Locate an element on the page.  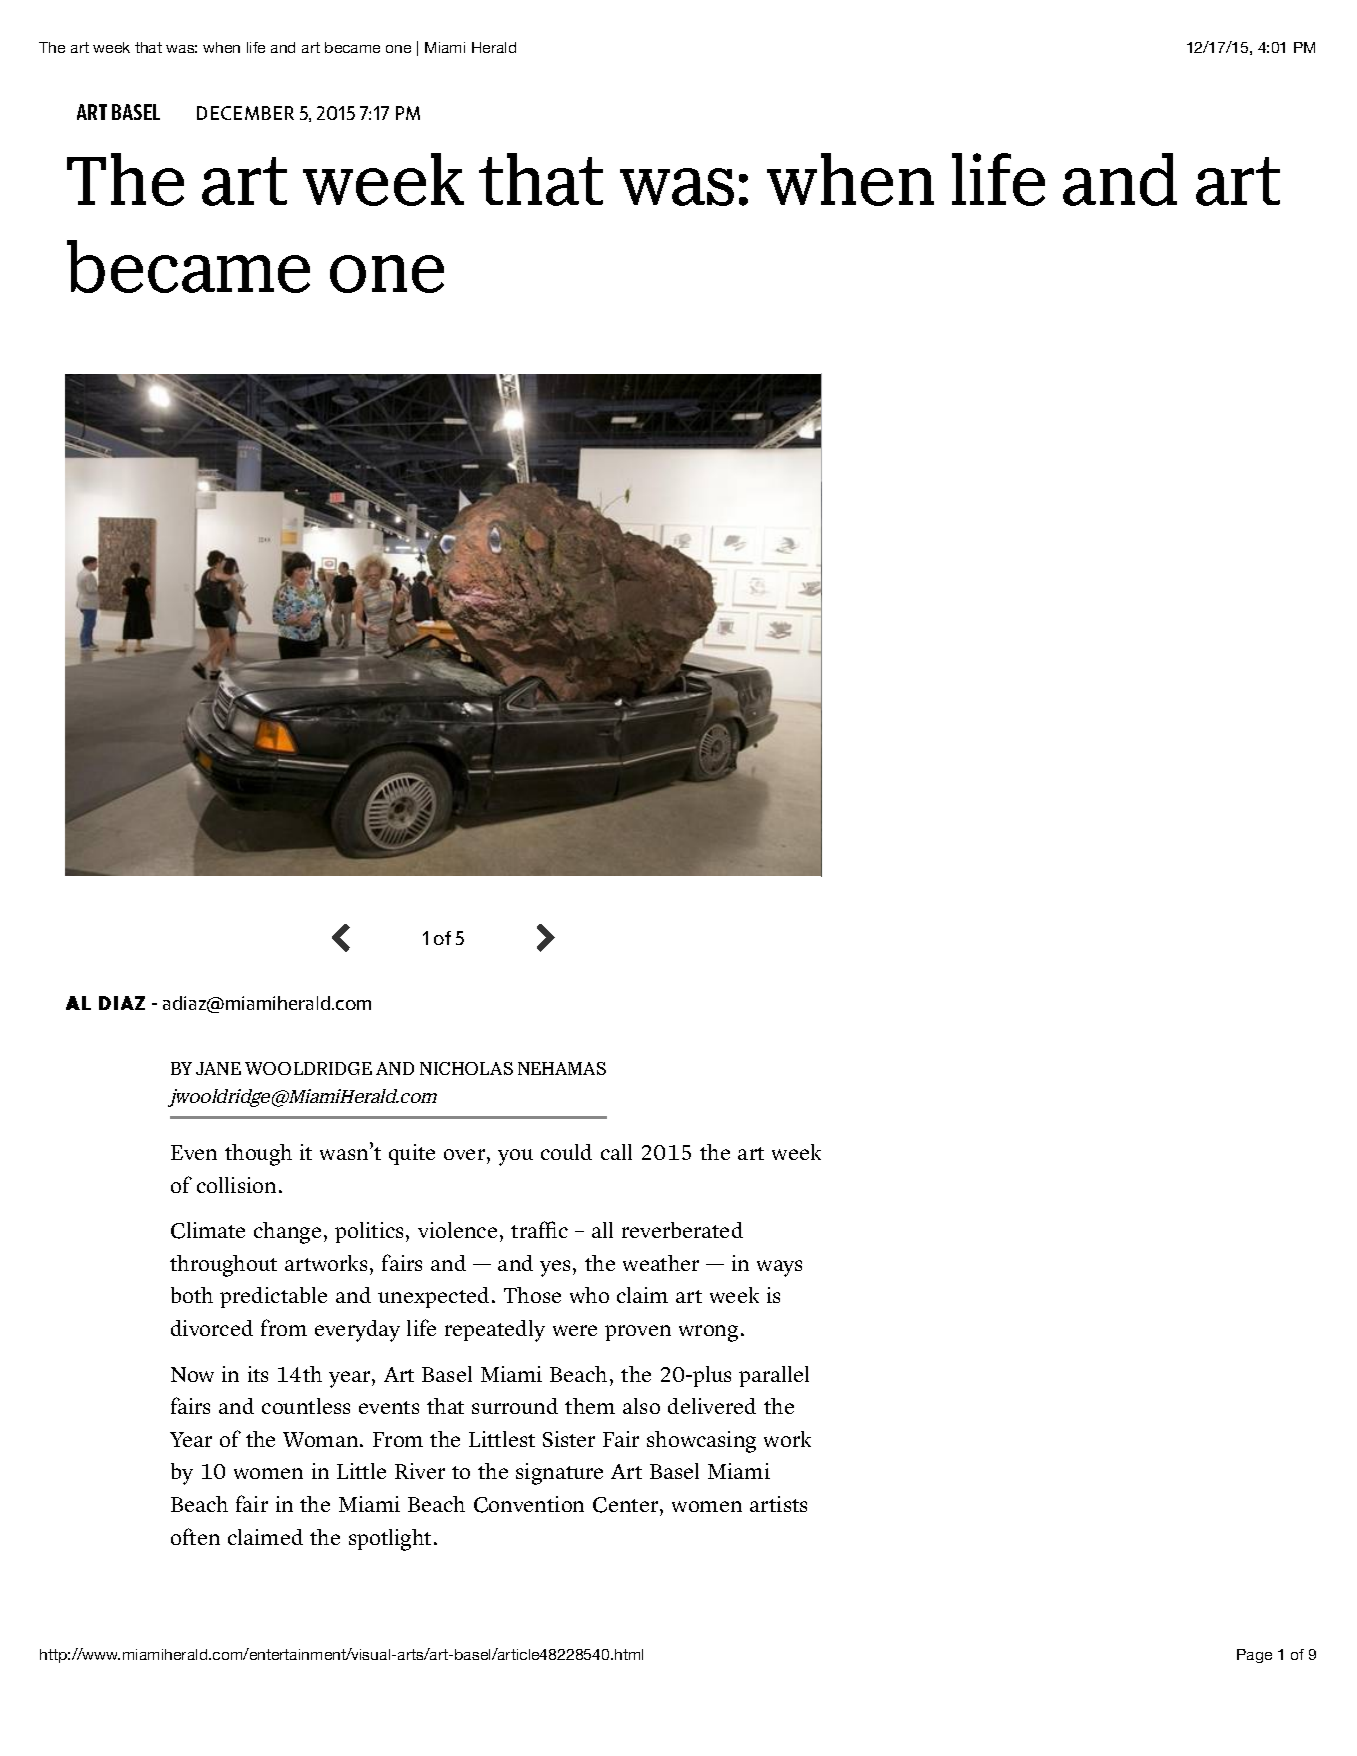
parallel is located at coordinates (774, 1376).
